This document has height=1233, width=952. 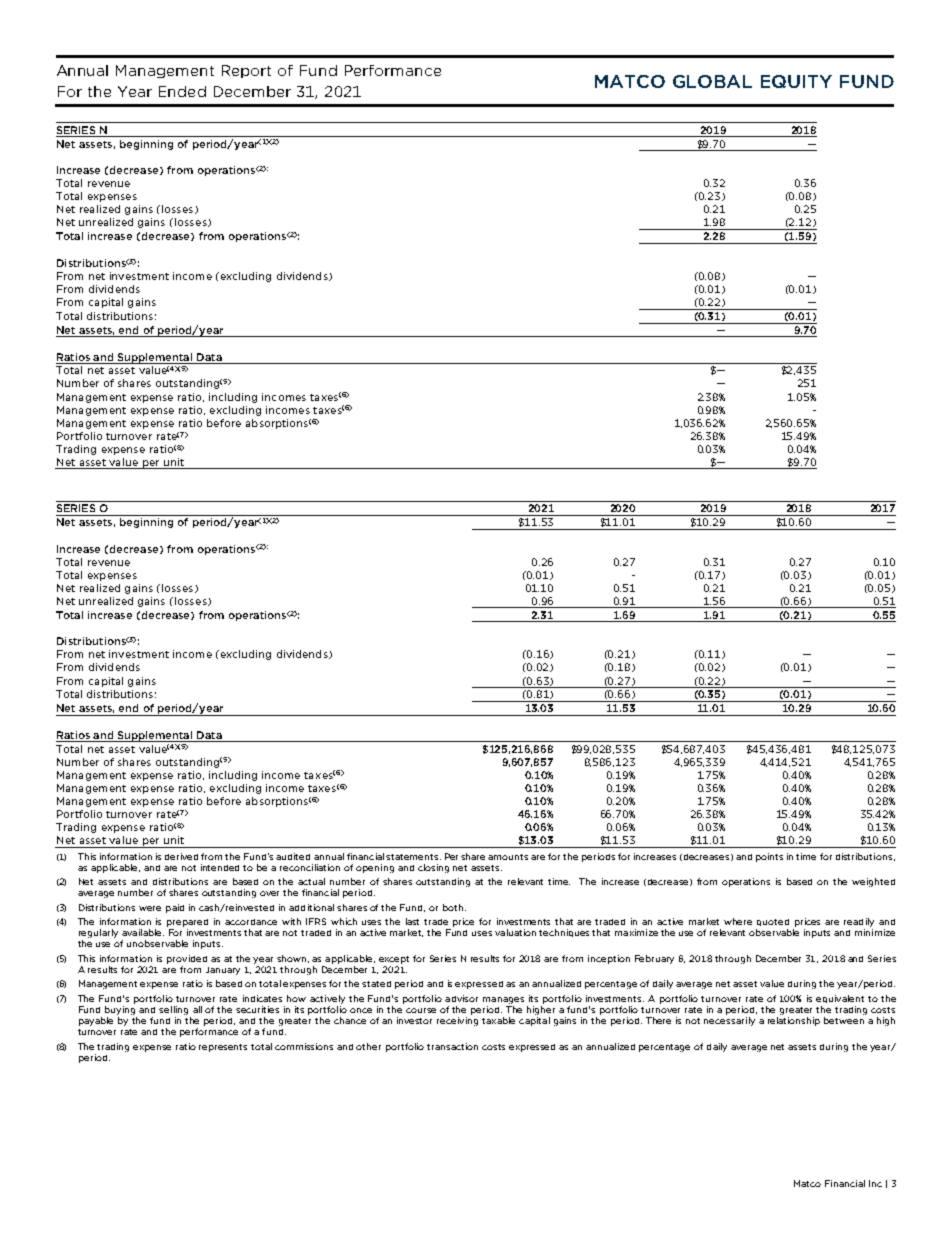 I want to click on all, so click(x=197, y=1009).
